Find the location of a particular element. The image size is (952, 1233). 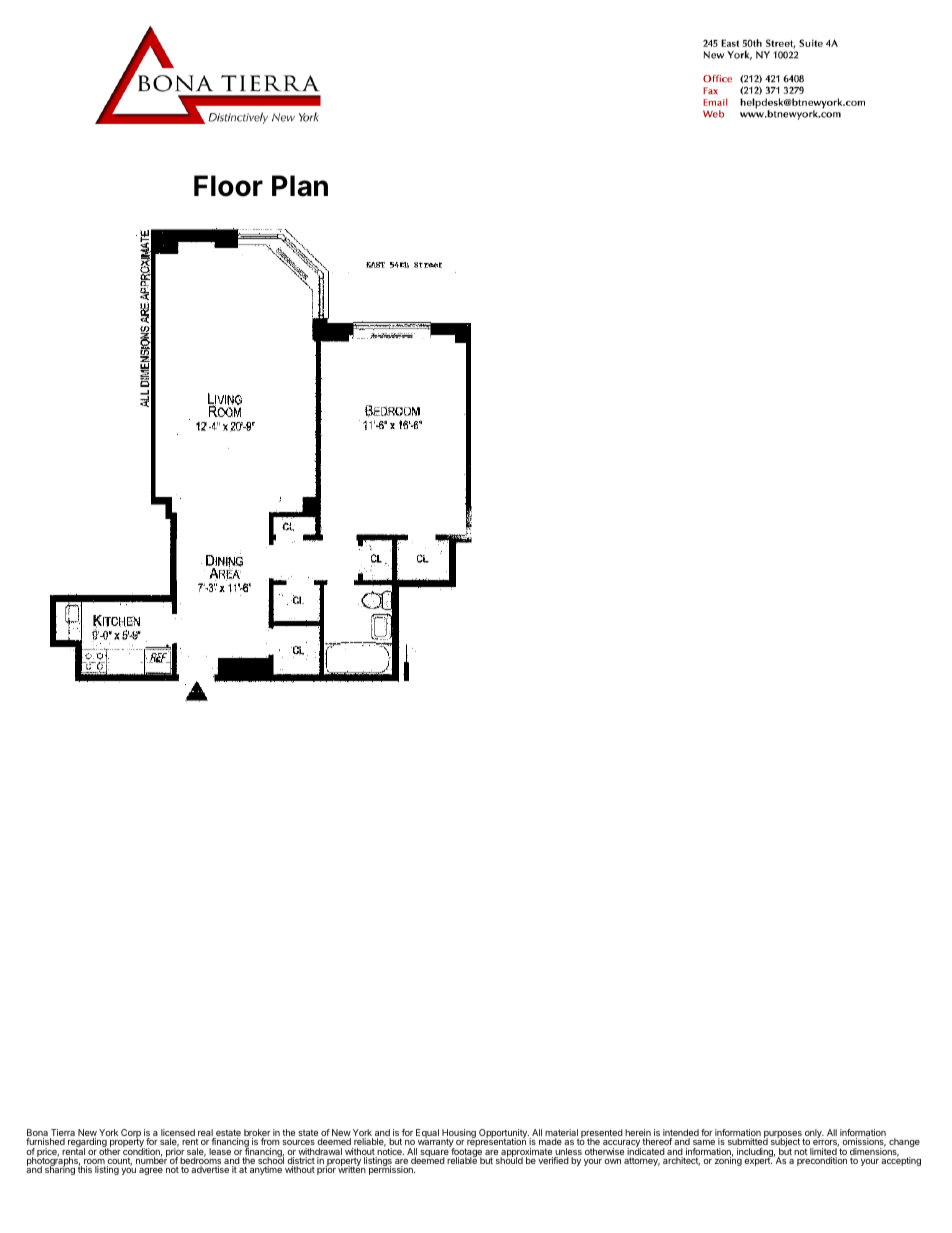

licensed is located at coordinates (179, 1134).
